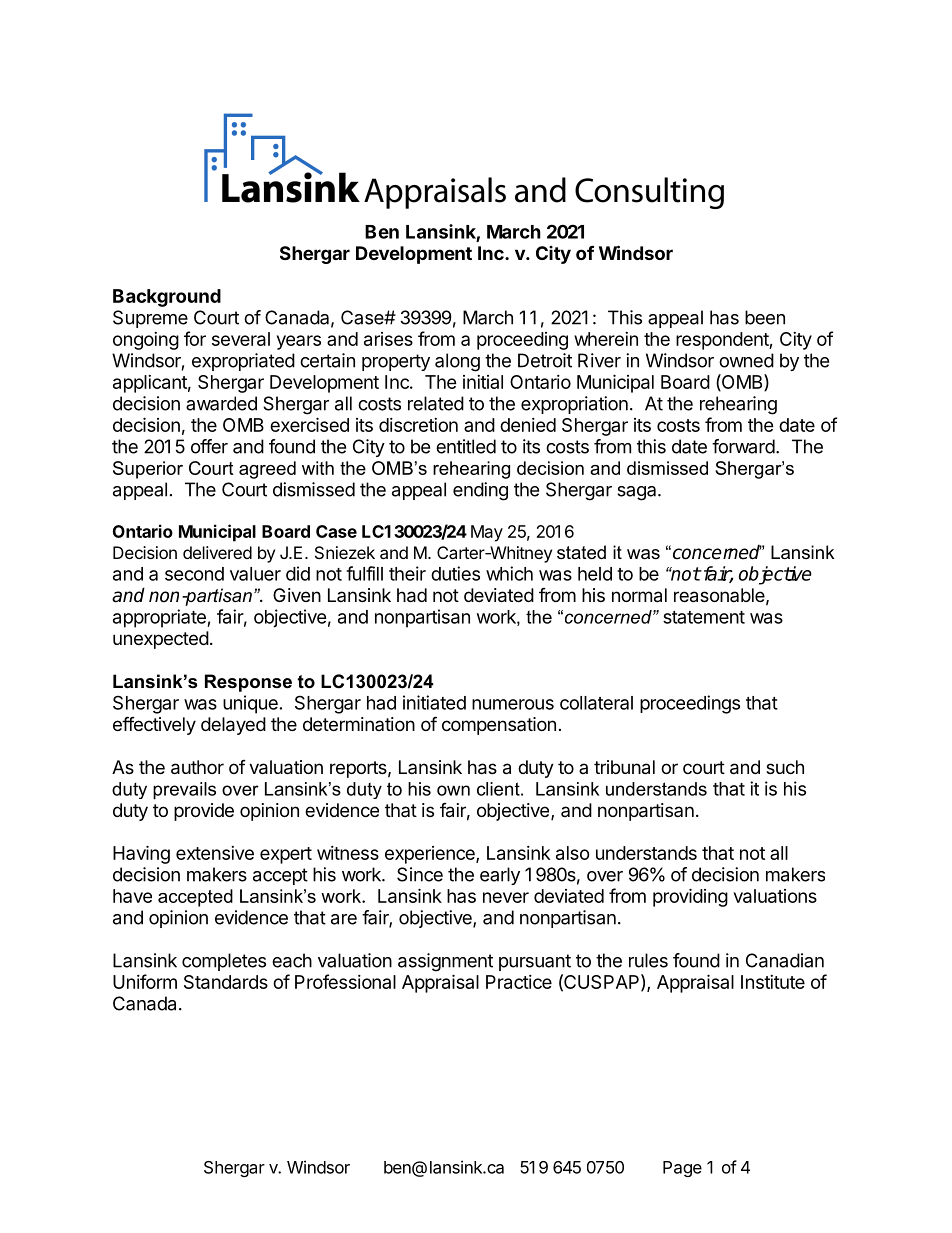  Describe the element at coordinates (499, 726) in the page. I see `compensation` at that location.
